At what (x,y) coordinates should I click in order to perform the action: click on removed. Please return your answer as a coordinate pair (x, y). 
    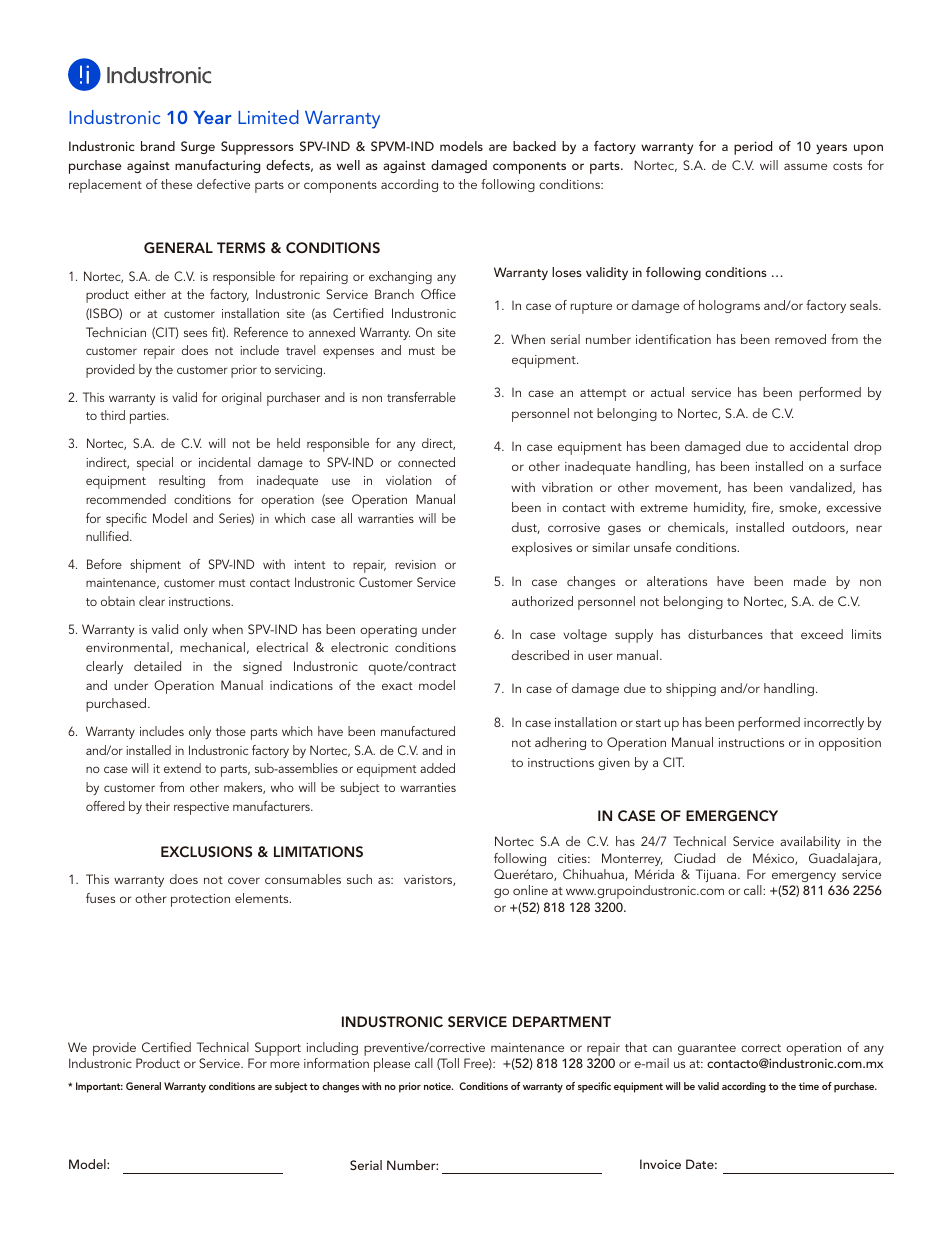
    Looking at the image, I should click on (800, 339).
